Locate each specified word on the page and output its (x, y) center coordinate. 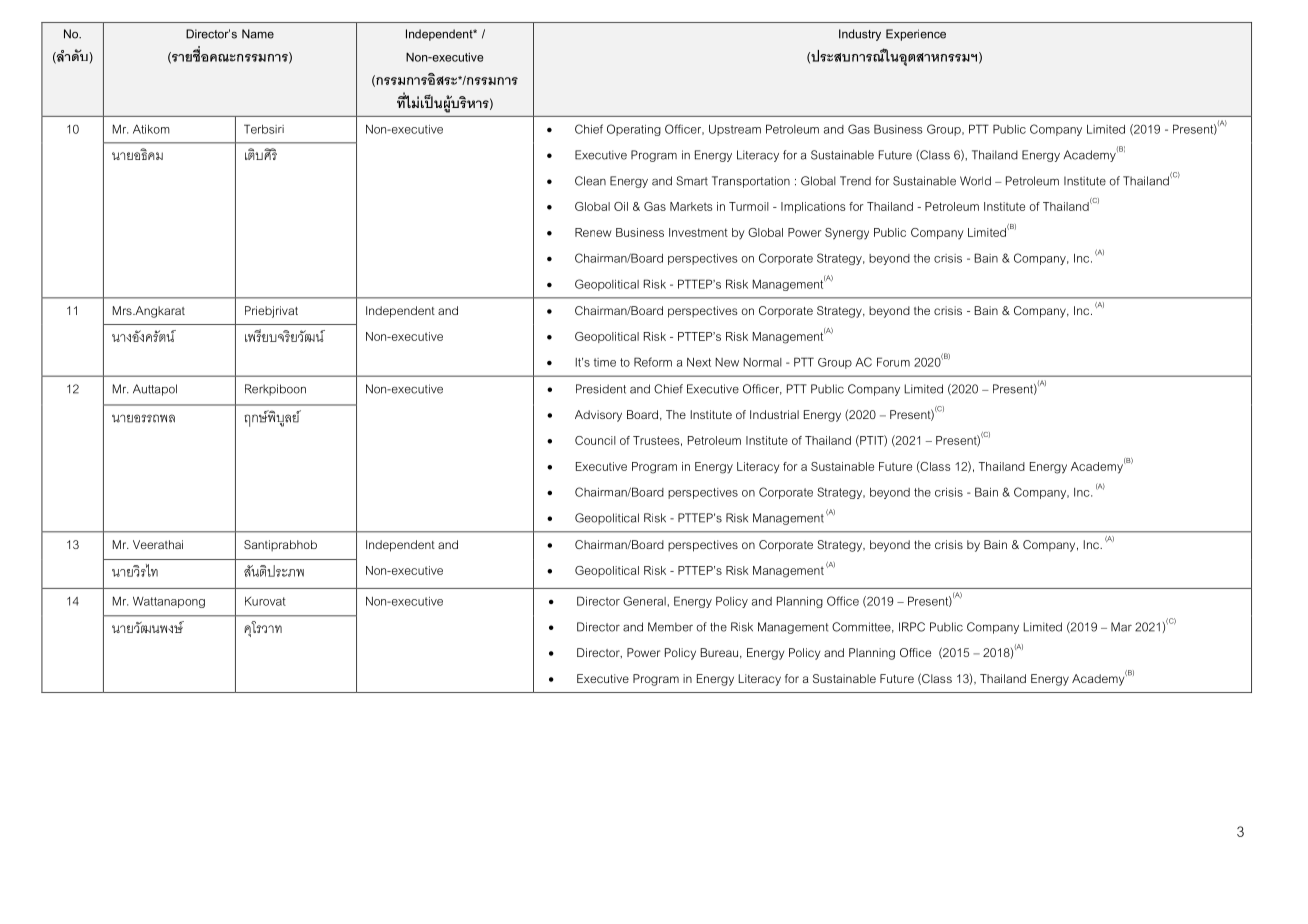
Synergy (847, 234)
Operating (634, 130)
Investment (698, 232)
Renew (593, 232)
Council (595, 440)
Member (670, 627)
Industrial (774, 414)
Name (258, 34)
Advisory (598, 416)
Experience (916, 35)
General (644, 601)
